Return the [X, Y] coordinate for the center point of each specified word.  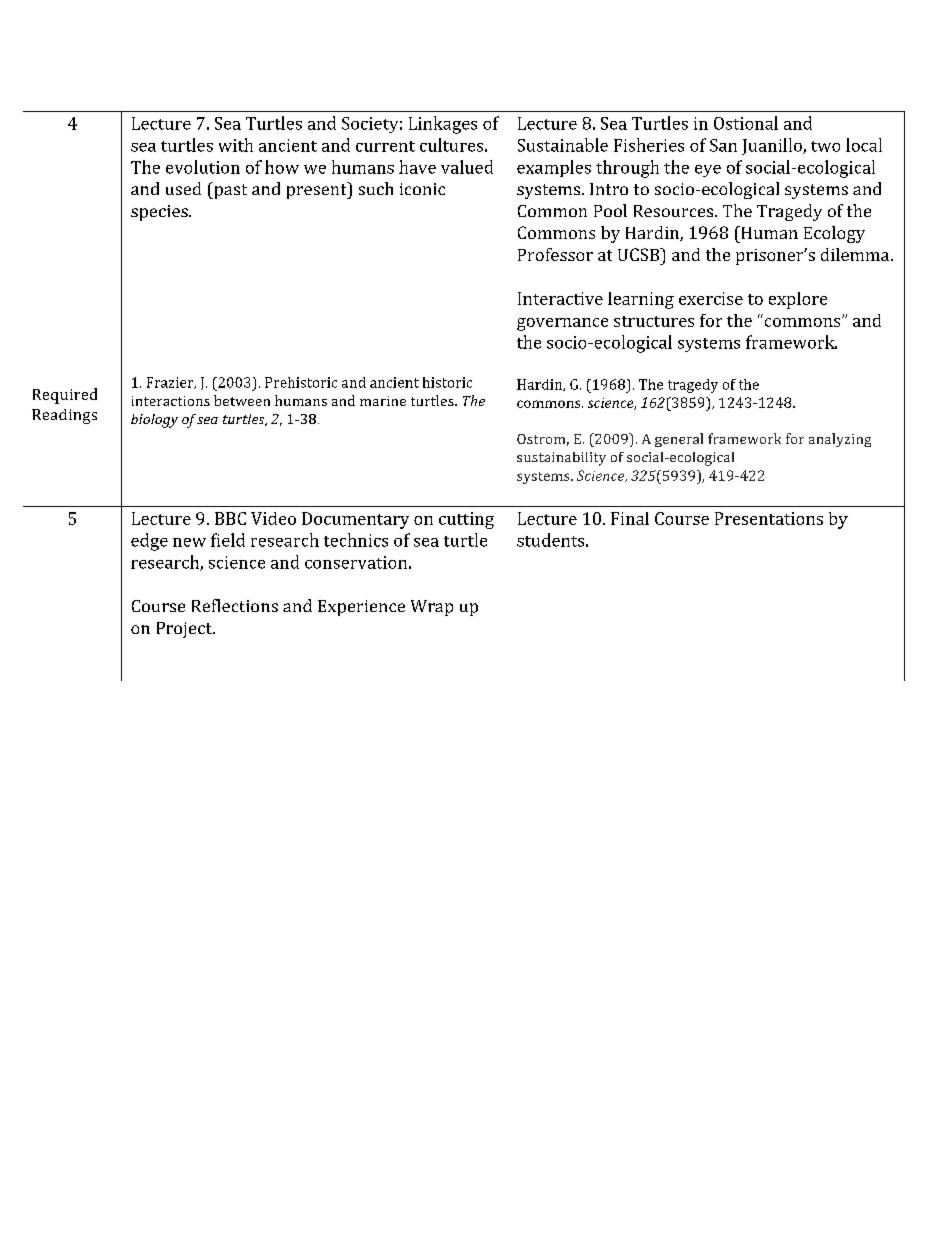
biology [154, 421]
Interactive [560, 298]
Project [185, 630]
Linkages [443, 125]
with [236, 145]
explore [798, 300]
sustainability [561, 459]
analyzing [840, 440]
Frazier [171, 383]
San [723, 145]
